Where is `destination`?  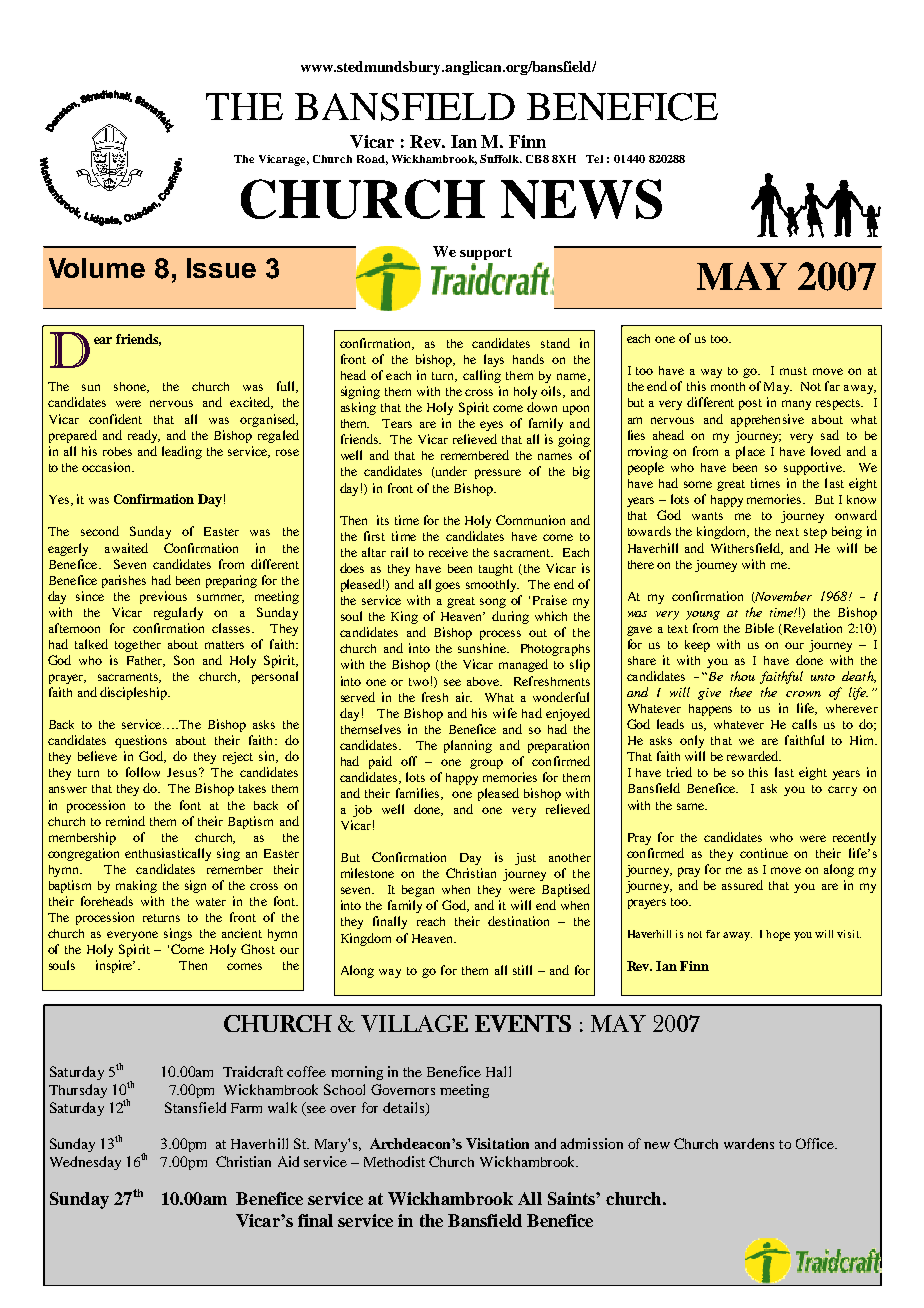 destination is located at coordinates (518, 921).
